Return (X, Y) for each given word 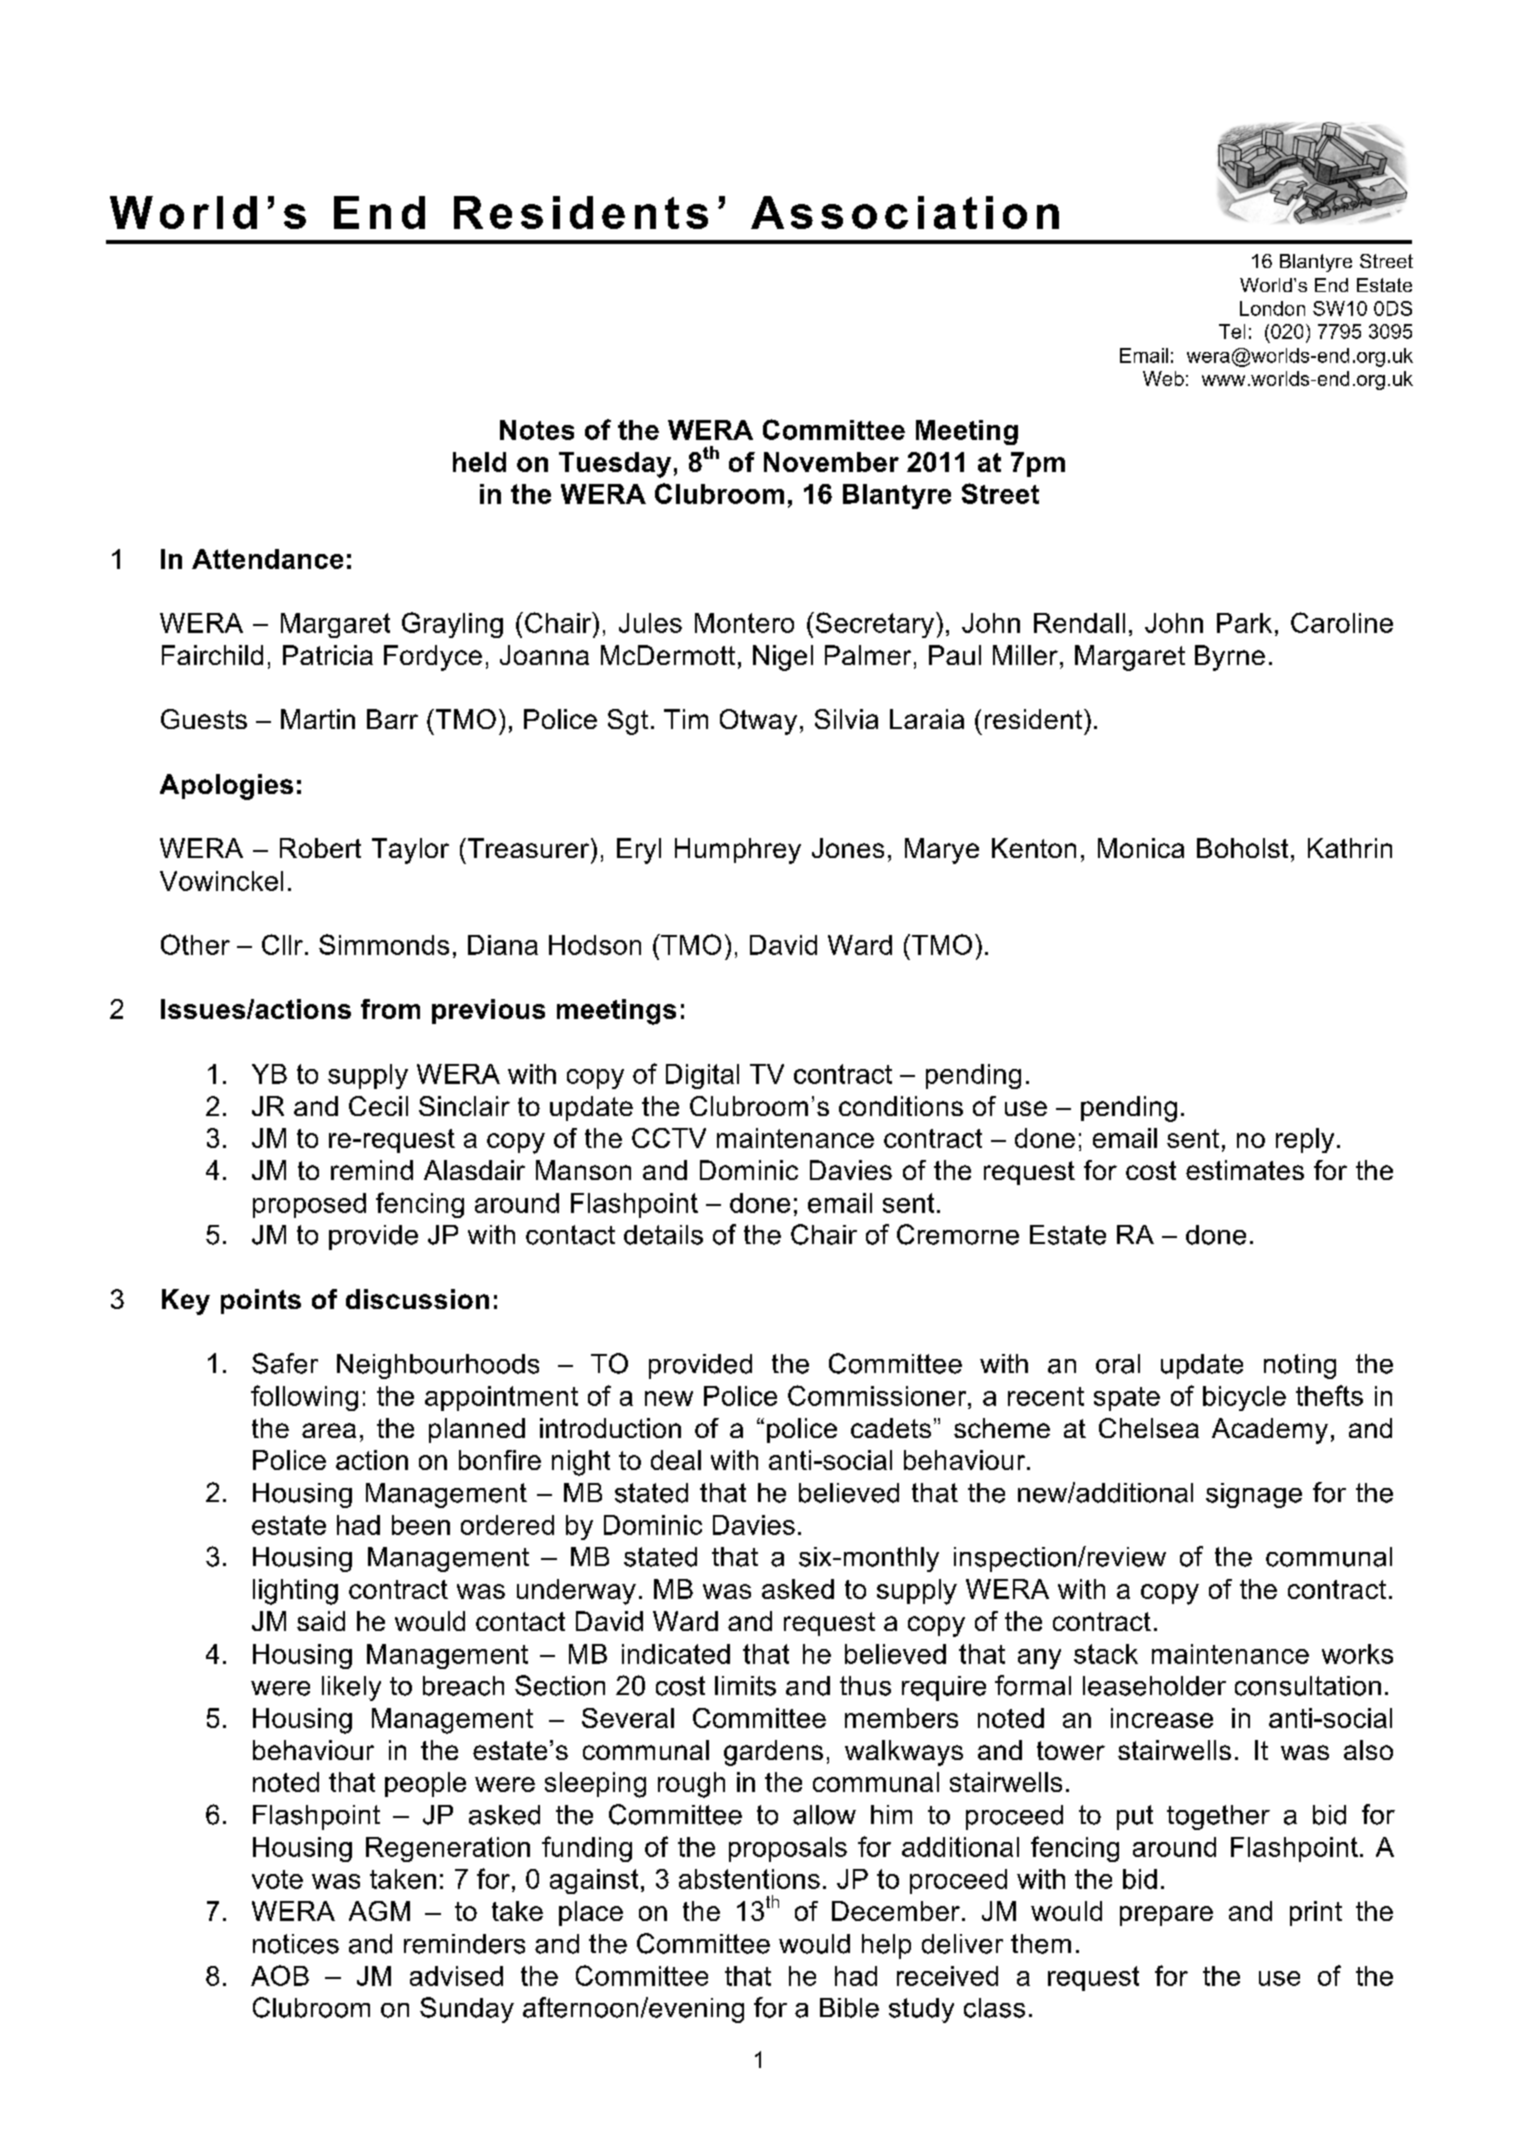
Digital (702, 1076)
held (479, 462)
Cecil (378, 1106)
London (1272, 308)
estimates (1245, 1170)
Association (905, 212)
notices (296, 1944)
